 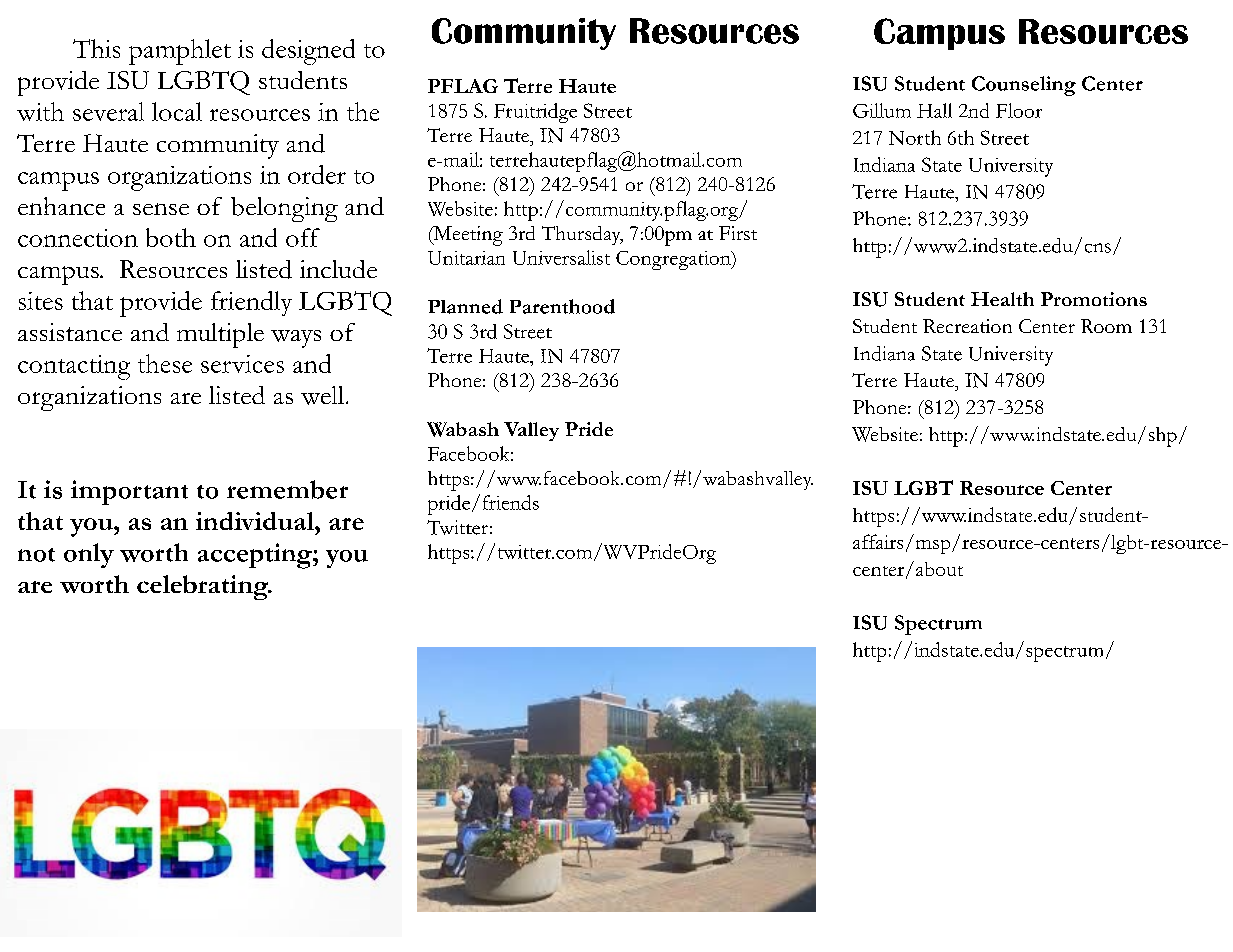 What do you see at coordinates (562, 306) in the image?
I see `Parenthood` at bounding box center [562, 306].
